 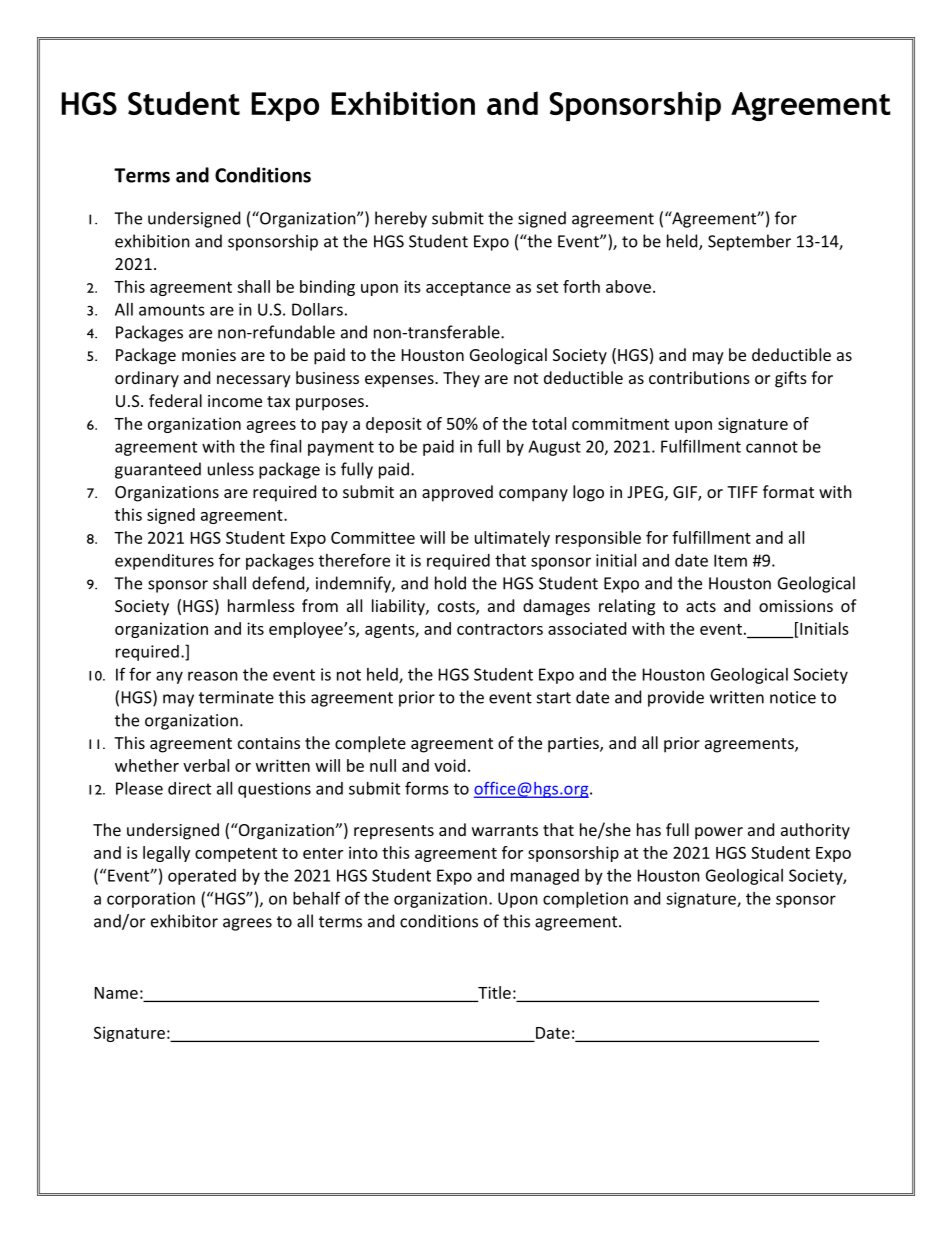 What do you see at coordinates (172, 310) in the screenshot?
I see `amounts` at bounding box center [172, 310].
